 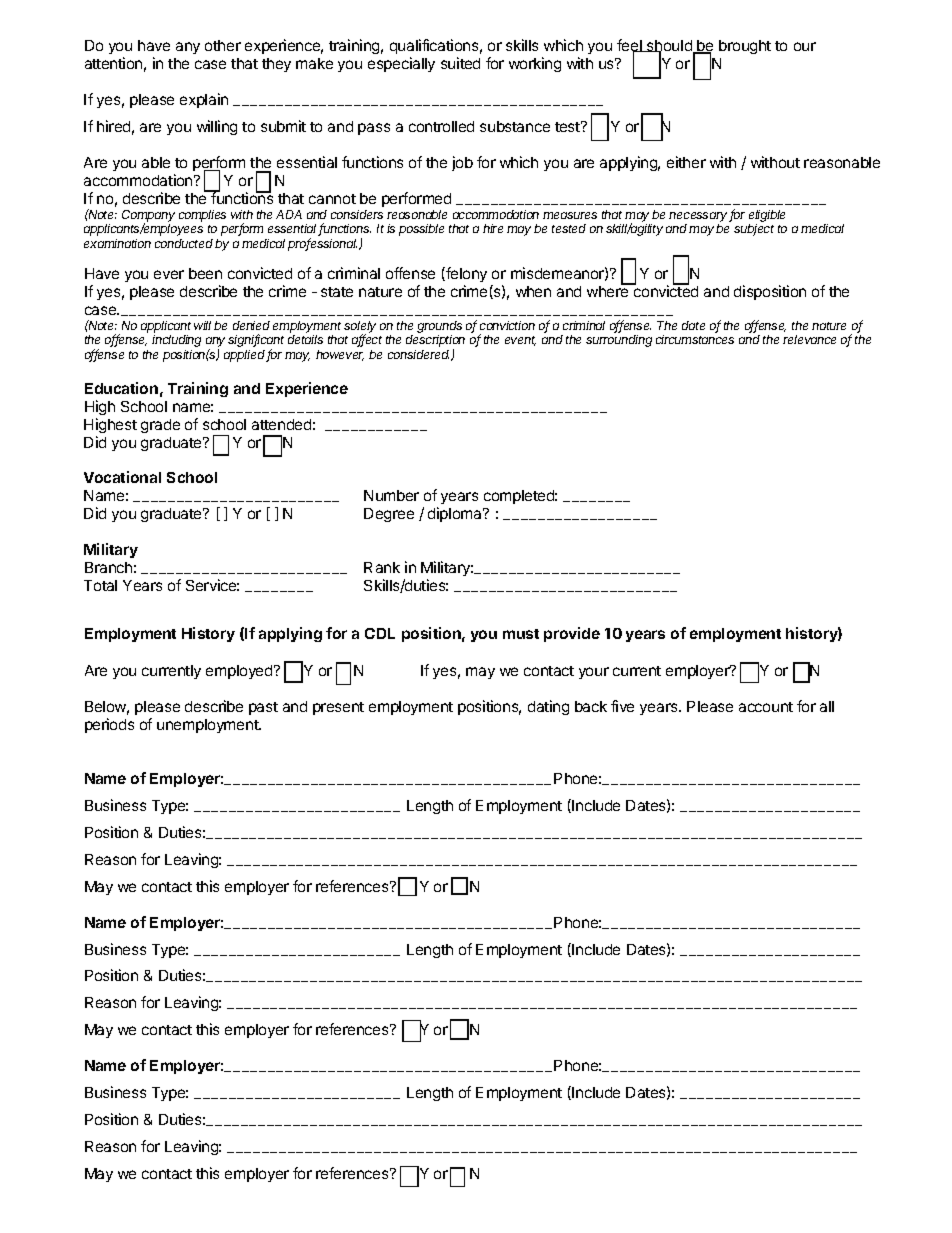 I want to click on five, so click(x=622, y=706).
